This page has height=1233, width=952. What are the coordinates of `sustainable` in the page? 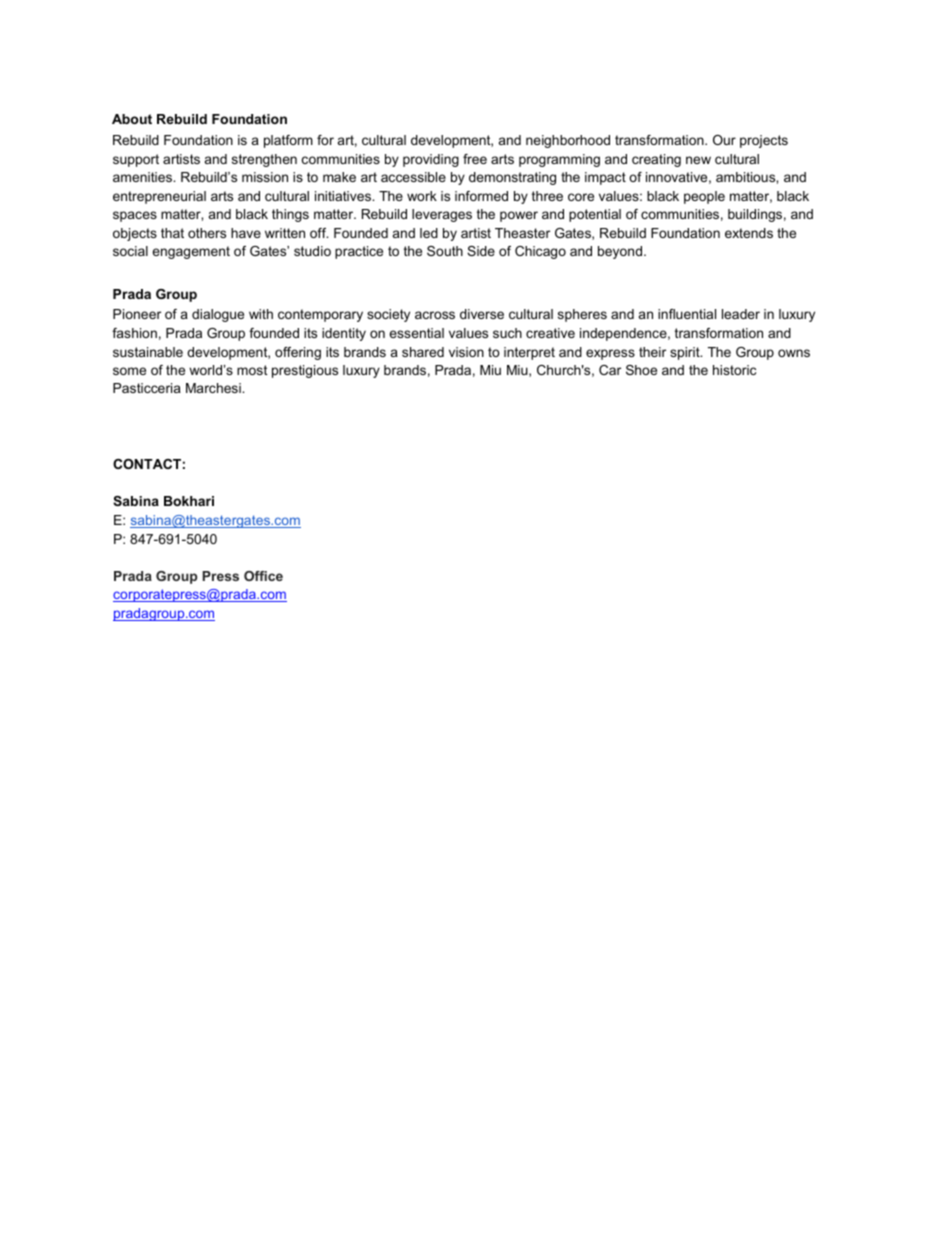 It's located at (148, 352).
